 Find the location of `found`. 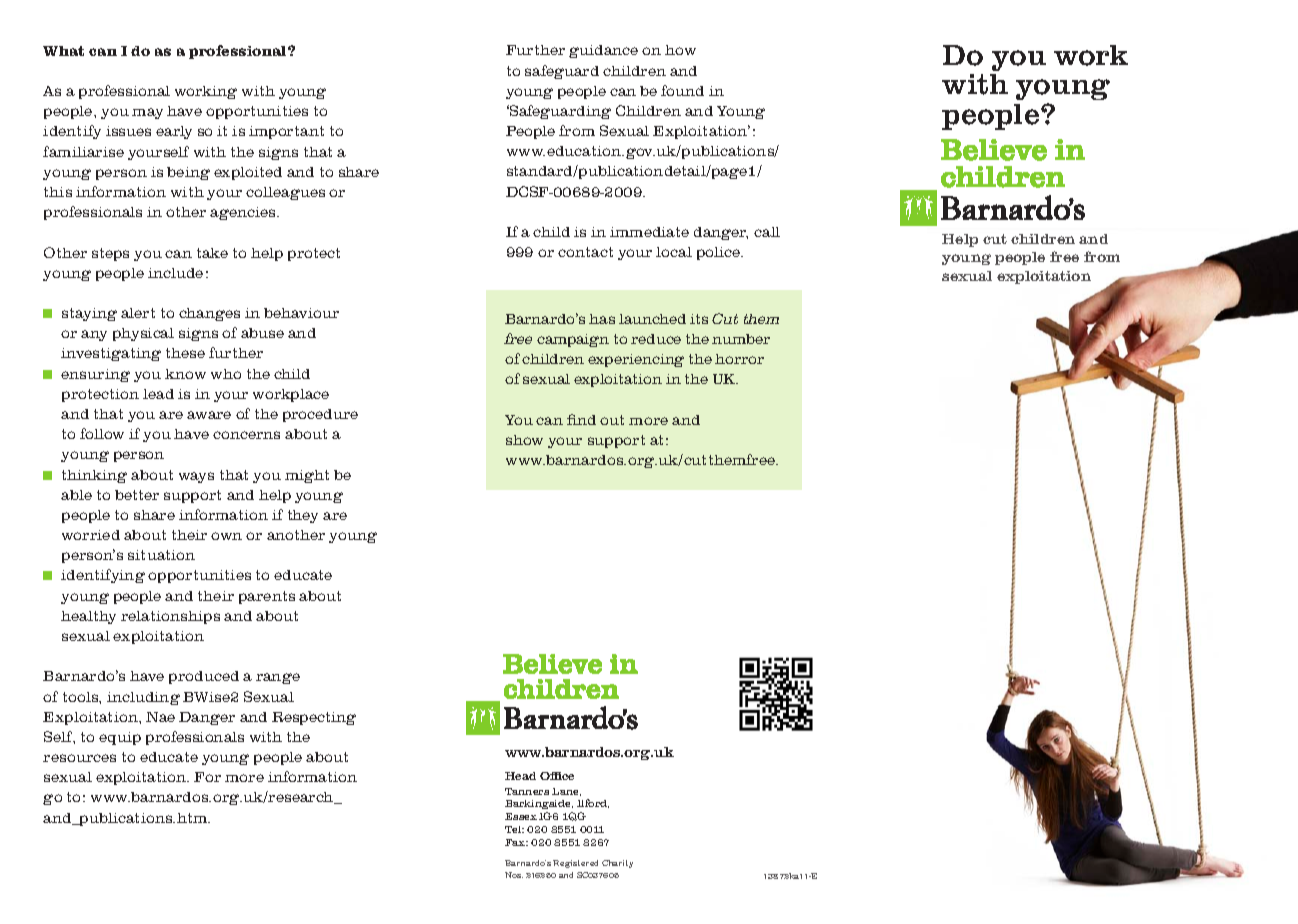

found is located at coordinates (682, 90).
